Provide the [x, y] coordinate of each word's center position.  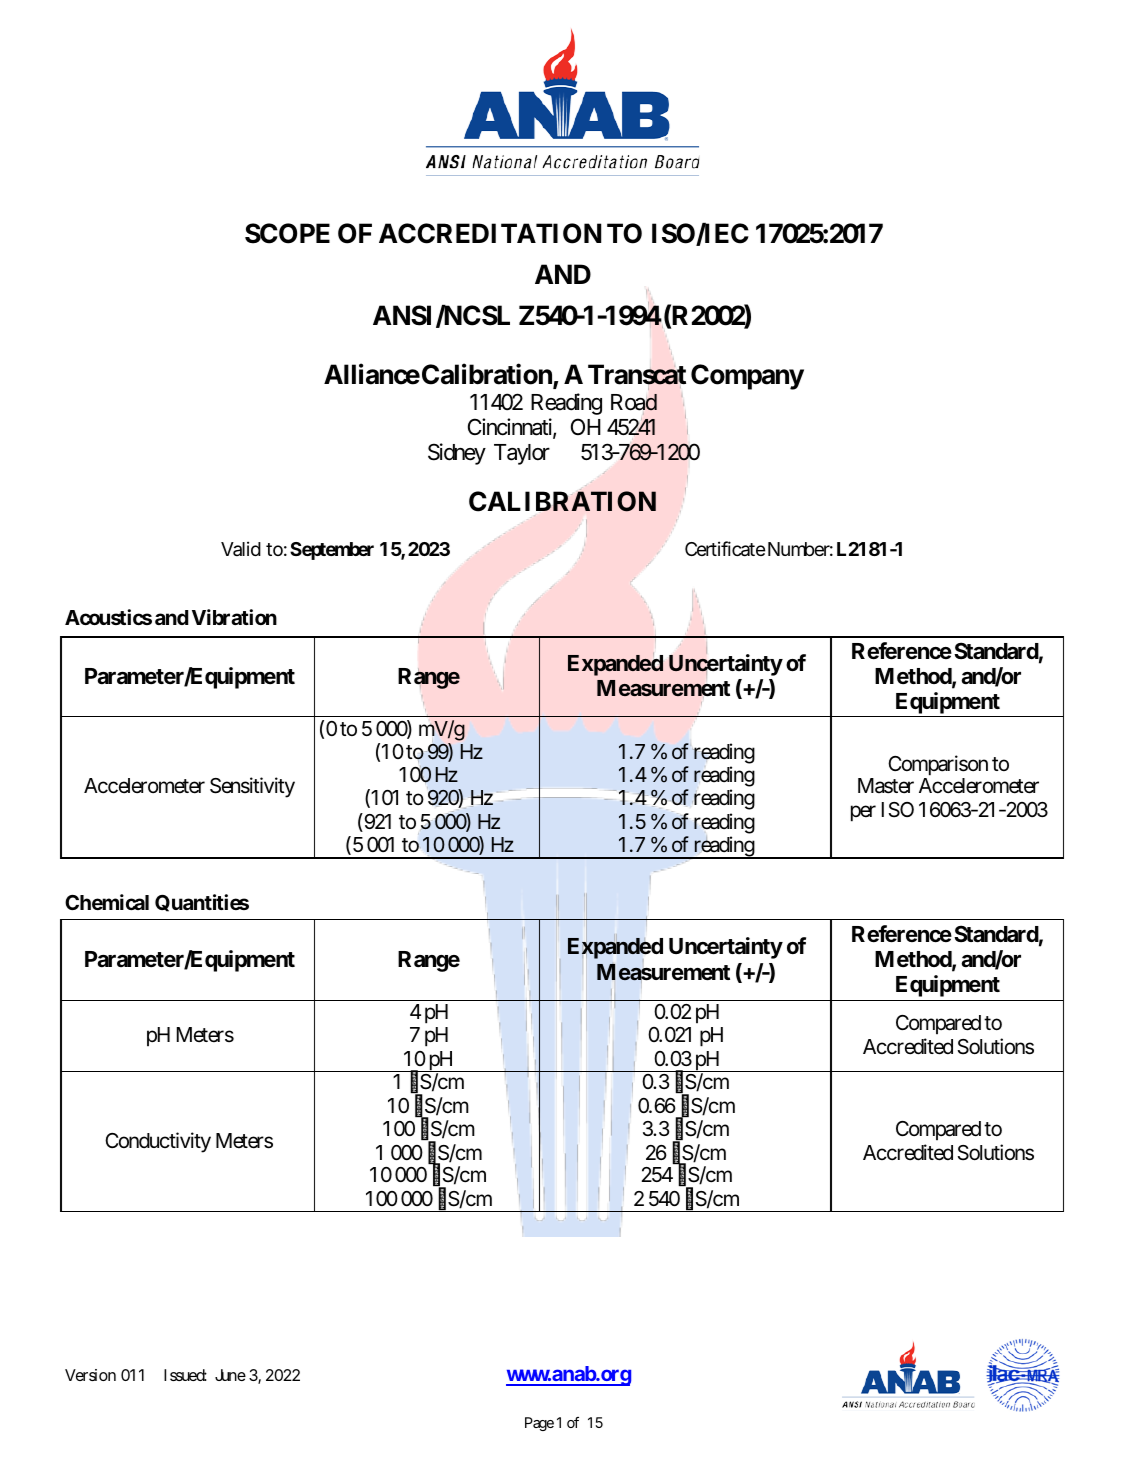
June [230, 1375]
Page [539, 1424]
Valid [241, 548]
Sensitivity [252, 787]
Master [886, 786]
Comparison [938, 767]
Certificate [725, 549]
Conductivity [158, 1142]
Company [747, 377]
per [863, 813]
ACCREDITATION [490, 233]
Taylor [522, 454]
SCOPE [287, 233]
